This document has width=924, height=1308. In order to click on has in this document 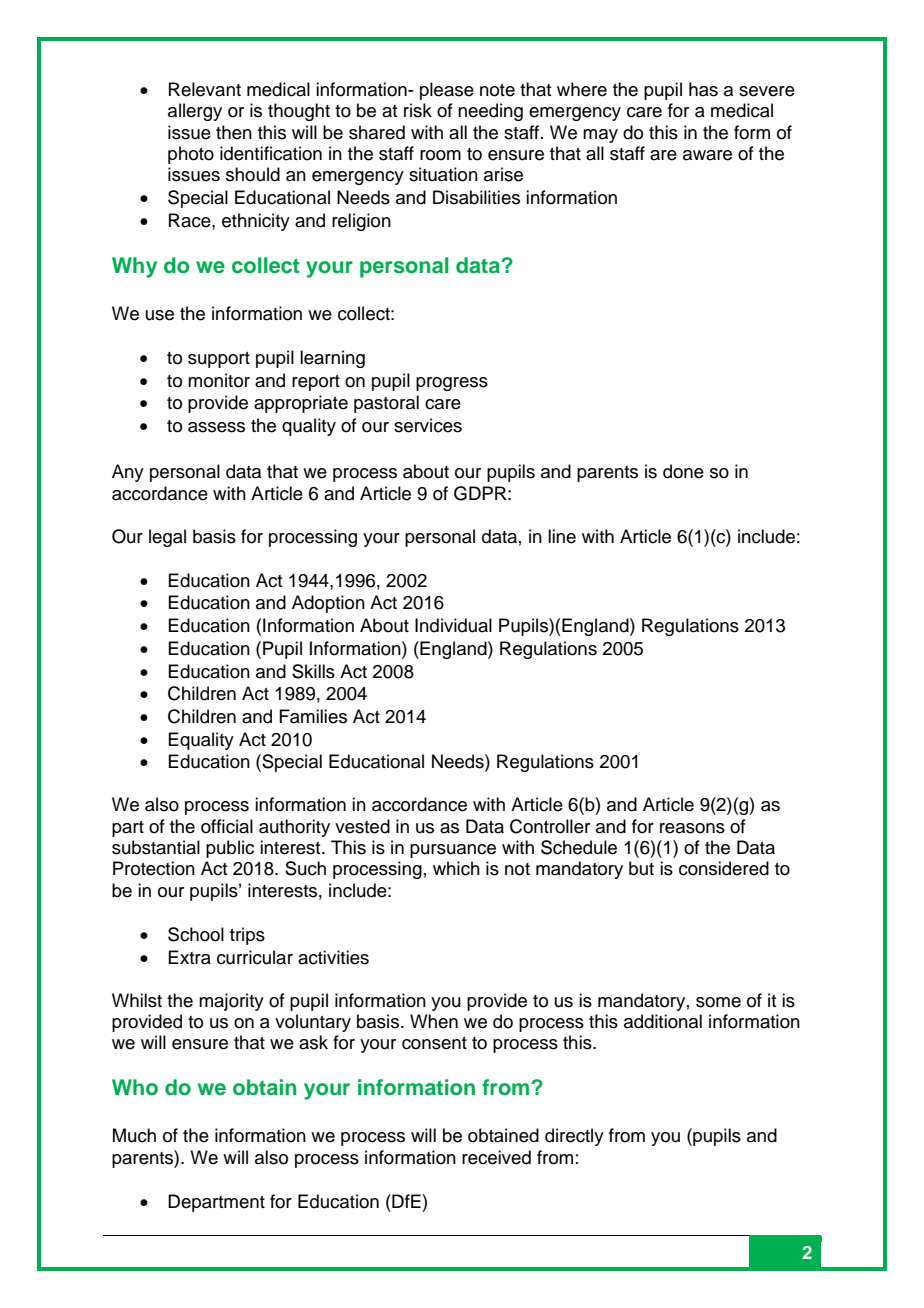, I will do `click(703, 89)`.
